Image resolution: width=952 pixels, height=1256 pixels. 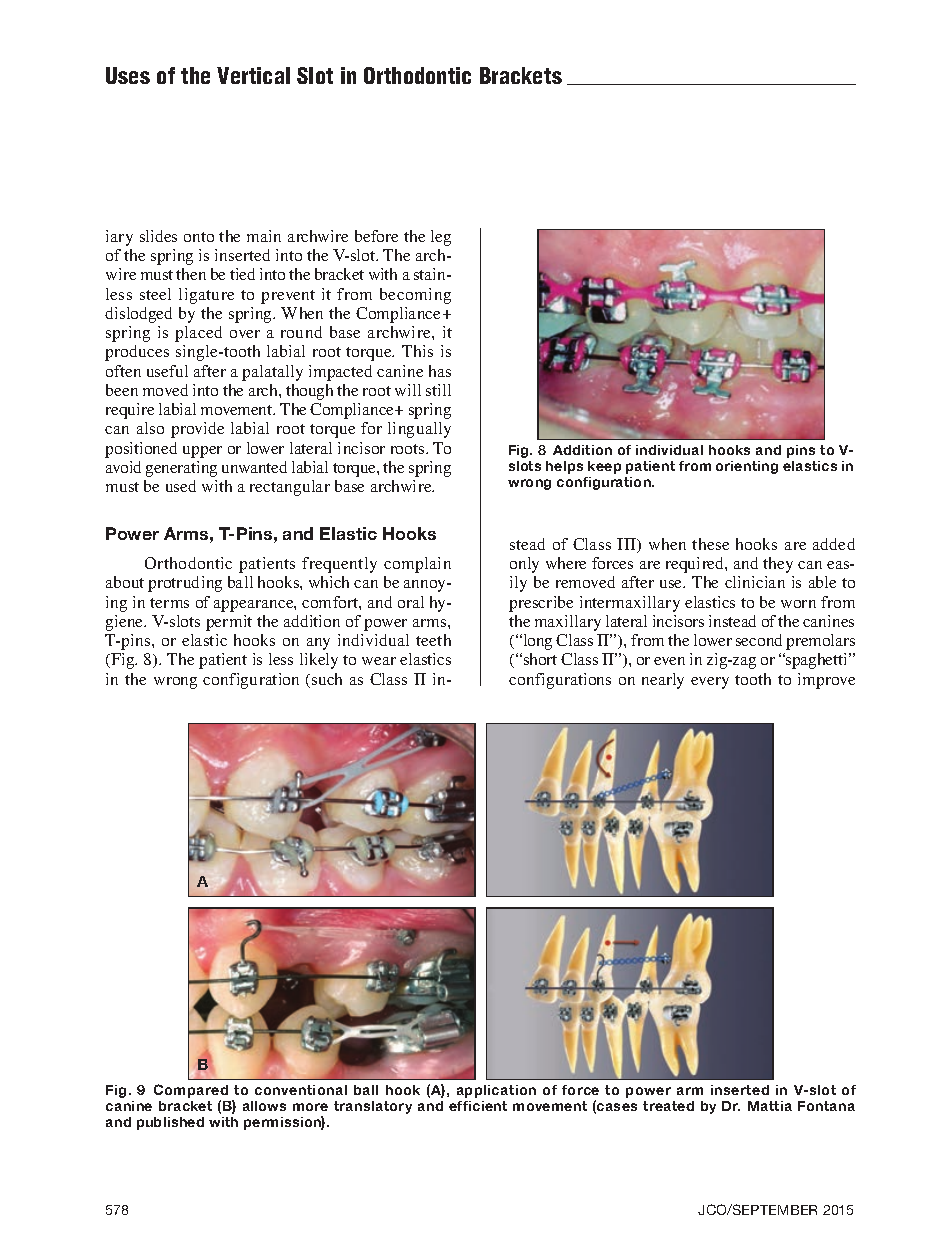 What do you see at coordinates (710, 683) in the screenshot?
I see `every` at bounding box center [710, 683].
